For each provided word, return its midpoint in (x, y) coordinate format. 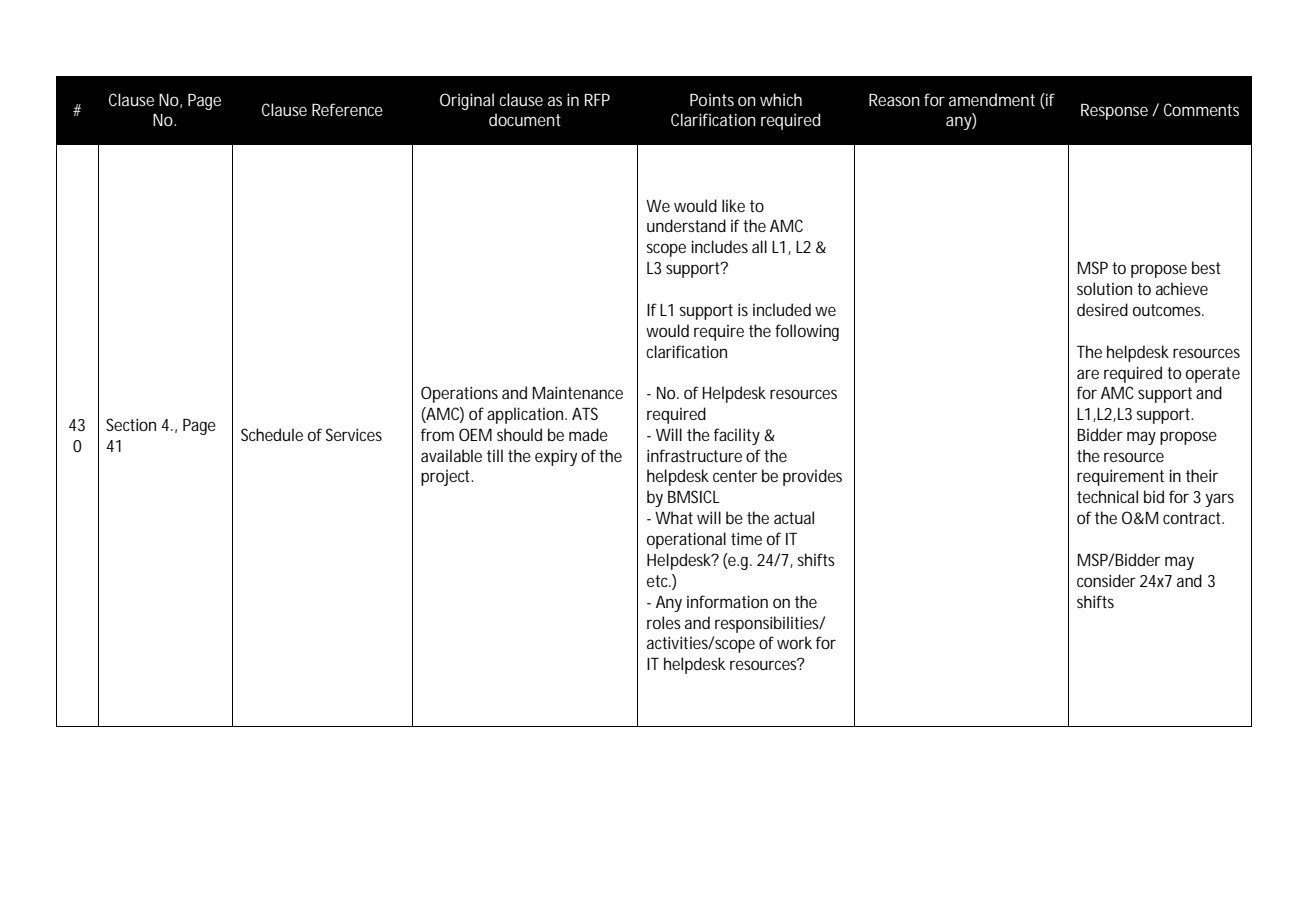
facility (737, 436)
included (782, 309)
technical (1107, 496)
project (447, 477)
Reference (347, 109)
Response (1114, 112)
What (674, 517)
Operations (459, 394)
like (733, 205)
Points (712, 99)
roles (664, 622)
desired (1102, 309)
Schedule (272, 434)
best (1206, 267)
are (1088, 374)
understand (686, 225)
